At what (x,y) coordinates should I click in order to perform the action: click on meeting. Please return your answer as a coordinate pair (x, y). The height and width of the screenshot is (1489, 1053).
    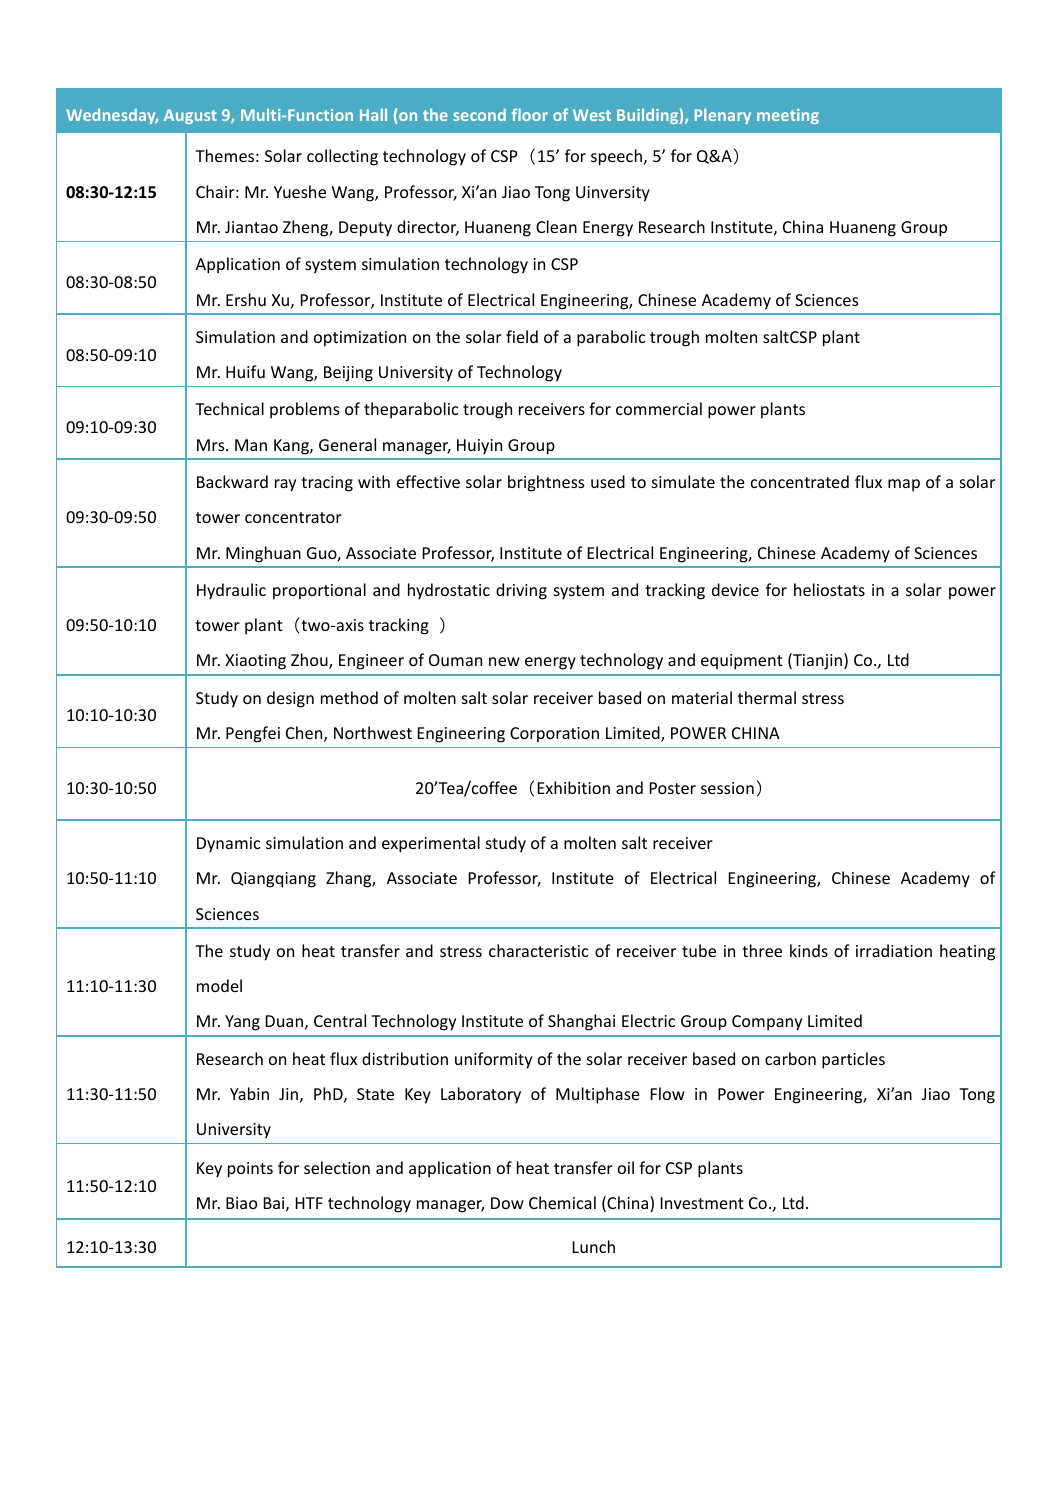
    Looking at the image, I should click on (788, 116).
